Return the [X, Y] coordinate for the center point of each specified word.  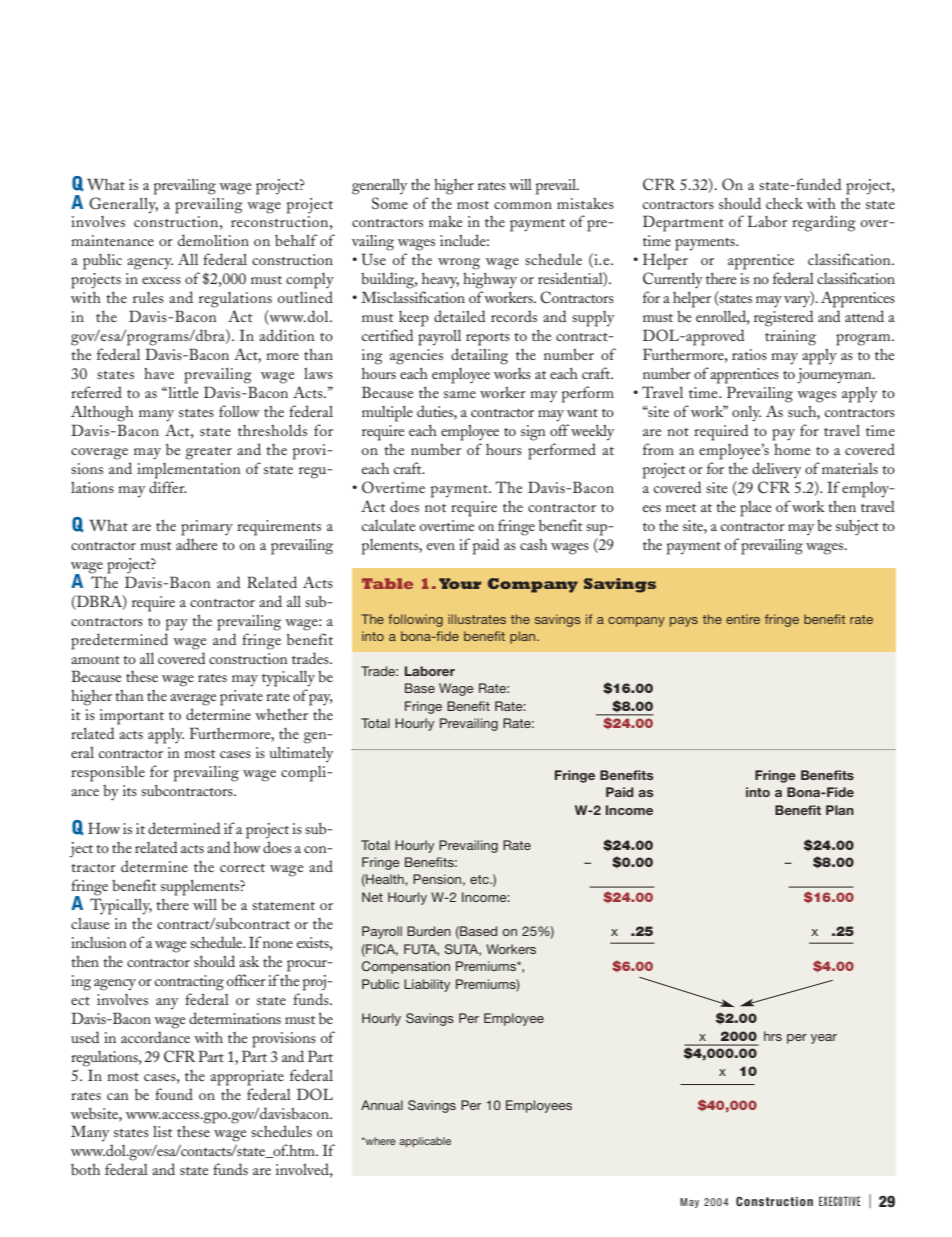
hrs [773, 1036]
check [784, 203]
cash [533, 544]
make [445, 221]
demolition [213, 240]
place [755, 508]
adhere [196, 544]
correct [242, 868]
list [163, 1131]
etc [480, 879]
